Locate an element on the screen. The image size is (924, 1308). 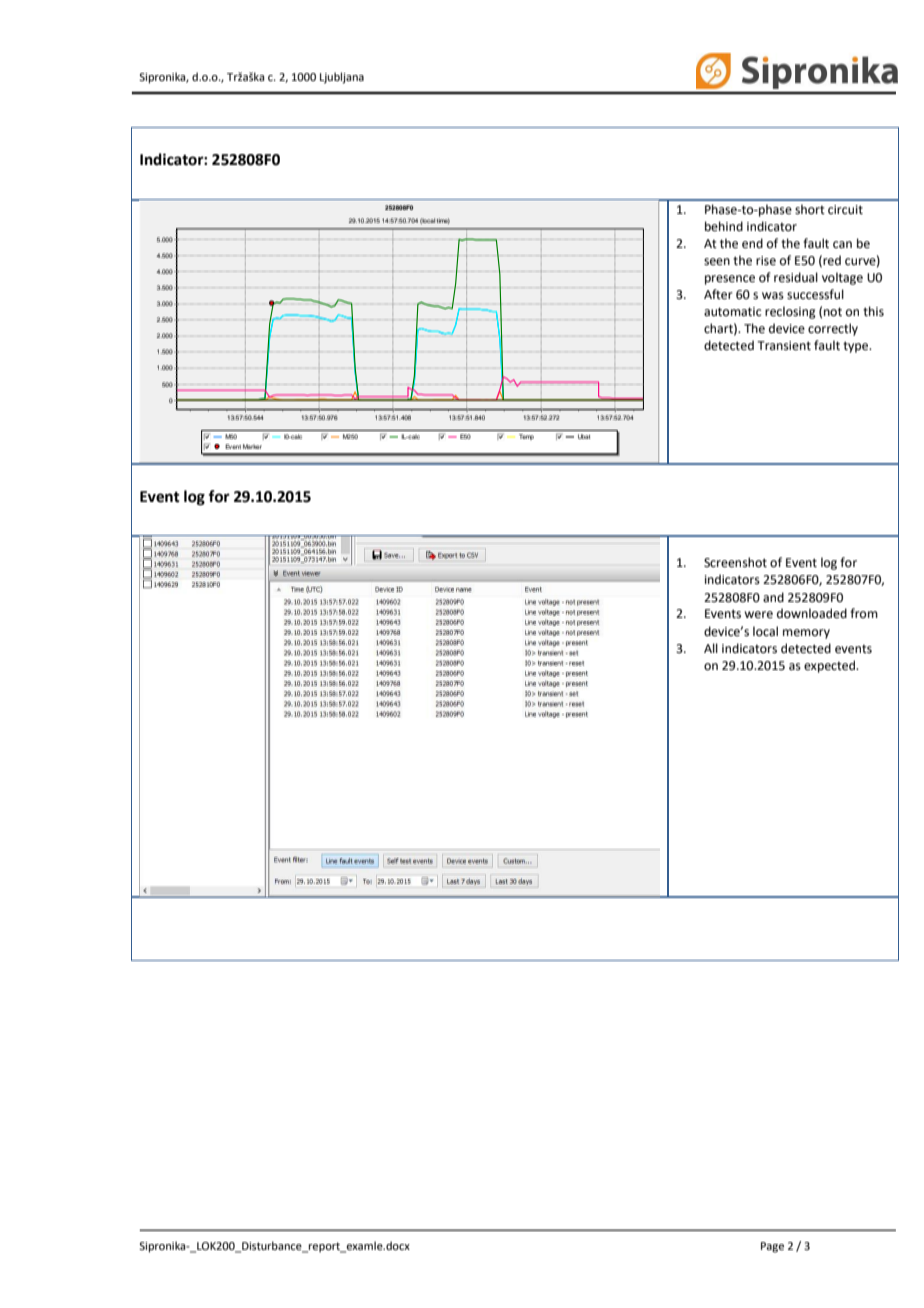
downloaded is located at coordinates (812, 613).
